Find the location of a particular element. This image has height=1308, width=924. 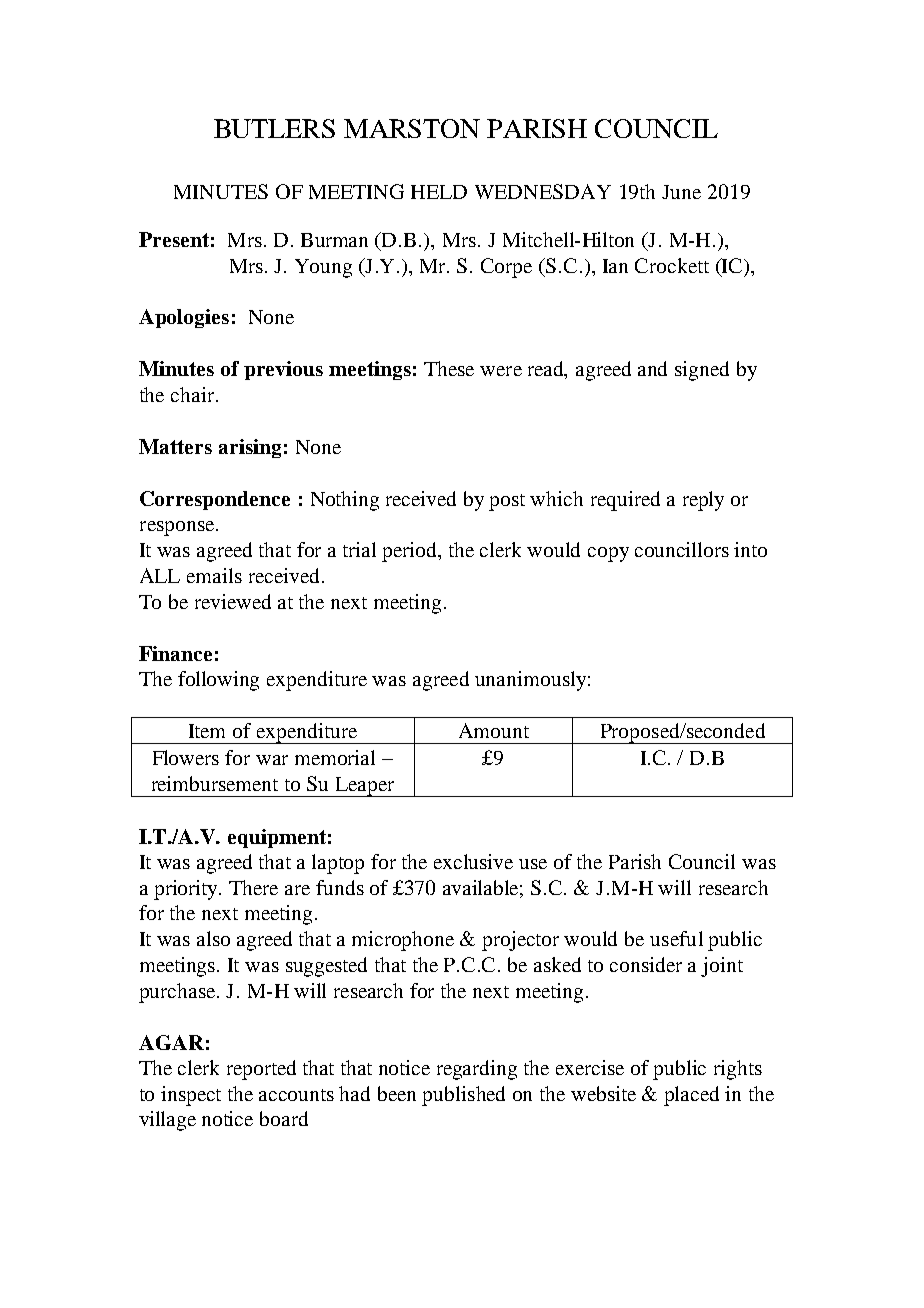

BUTLERS is located at coordinates (274, 128).
